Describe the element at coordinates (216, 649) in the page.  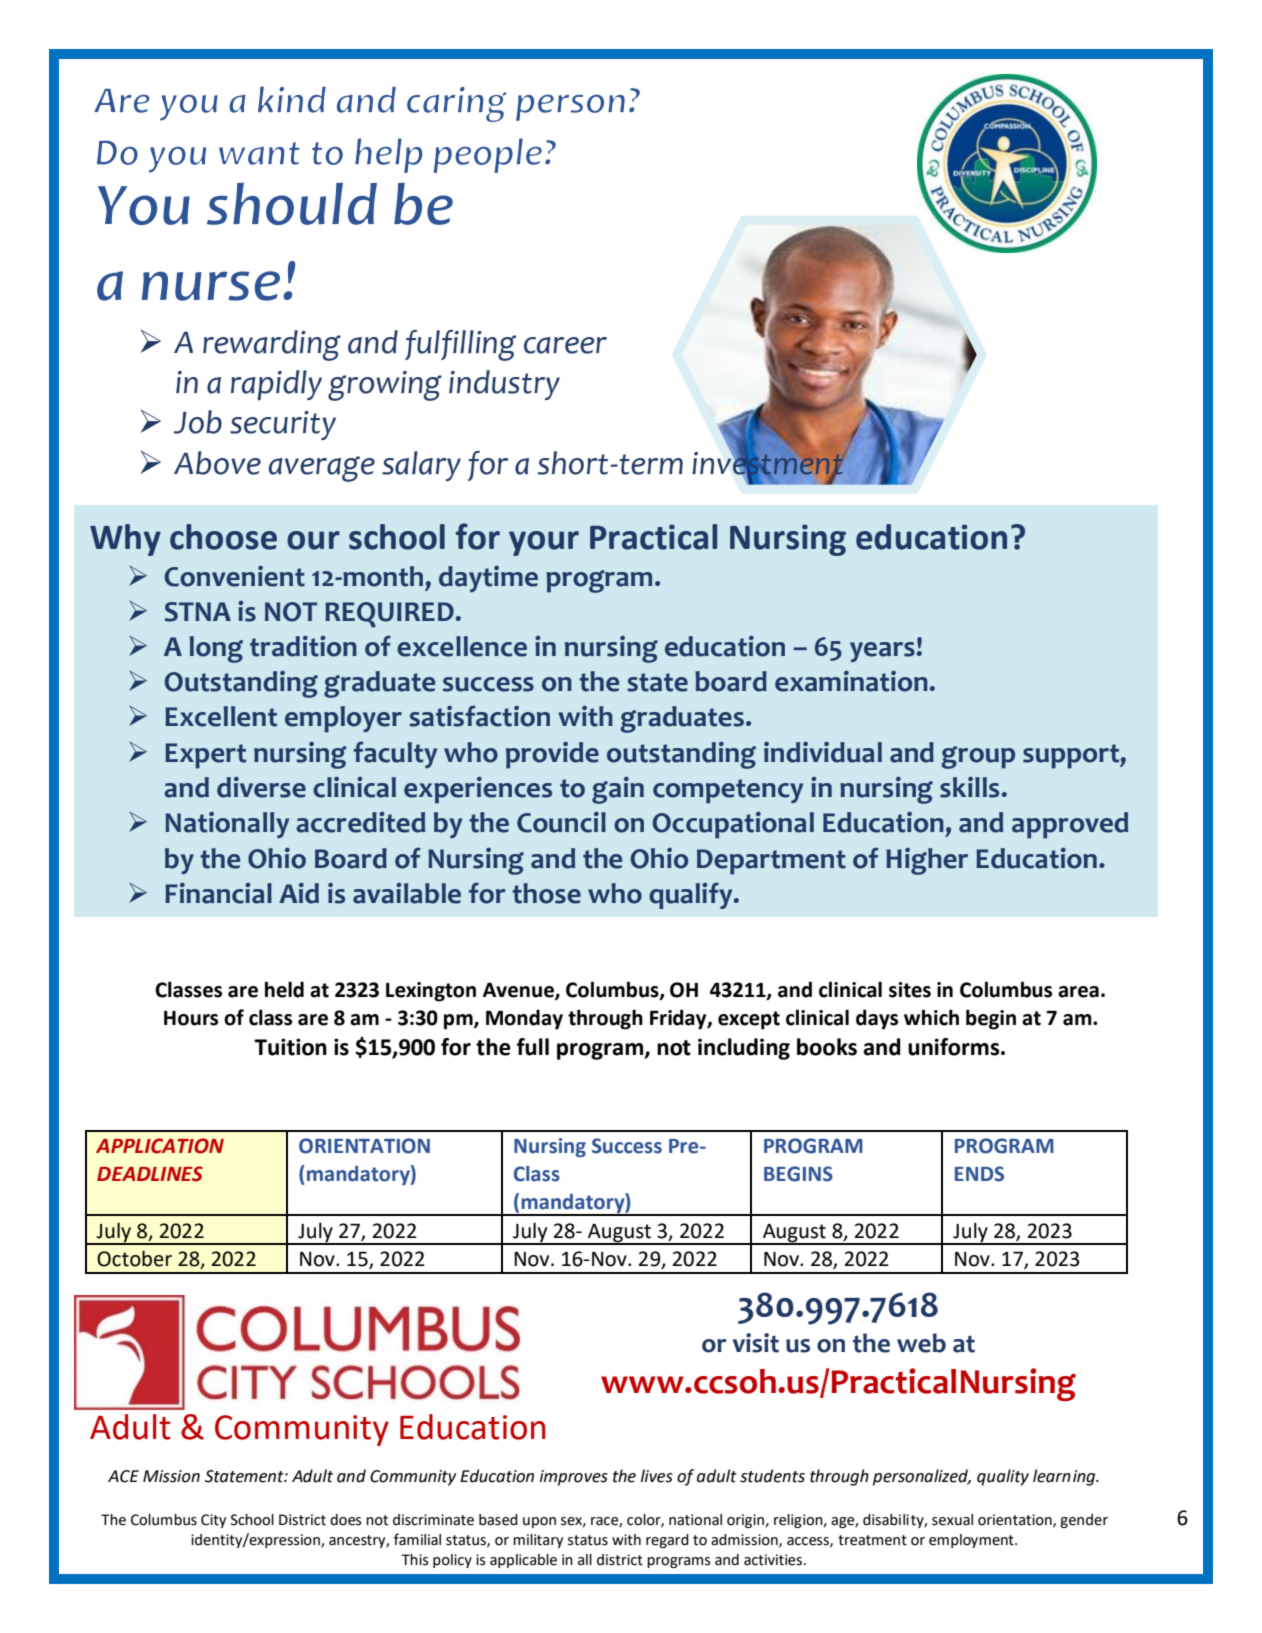
I see `long` at that location.
